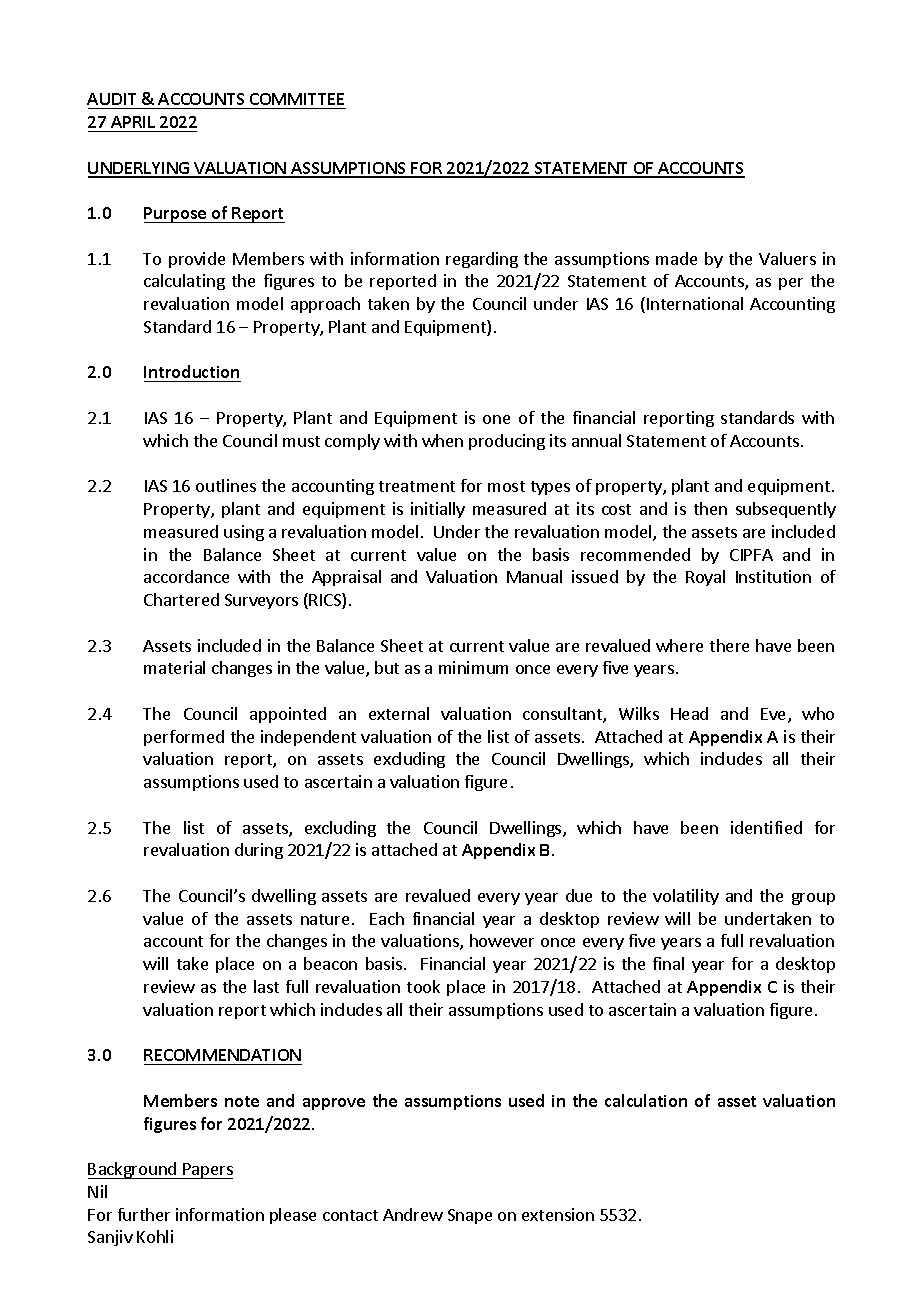 This screenshot has width=924, height=1308. Describe the element at coordinates (174, 667) in the screenshot. I see `material` at that location.
